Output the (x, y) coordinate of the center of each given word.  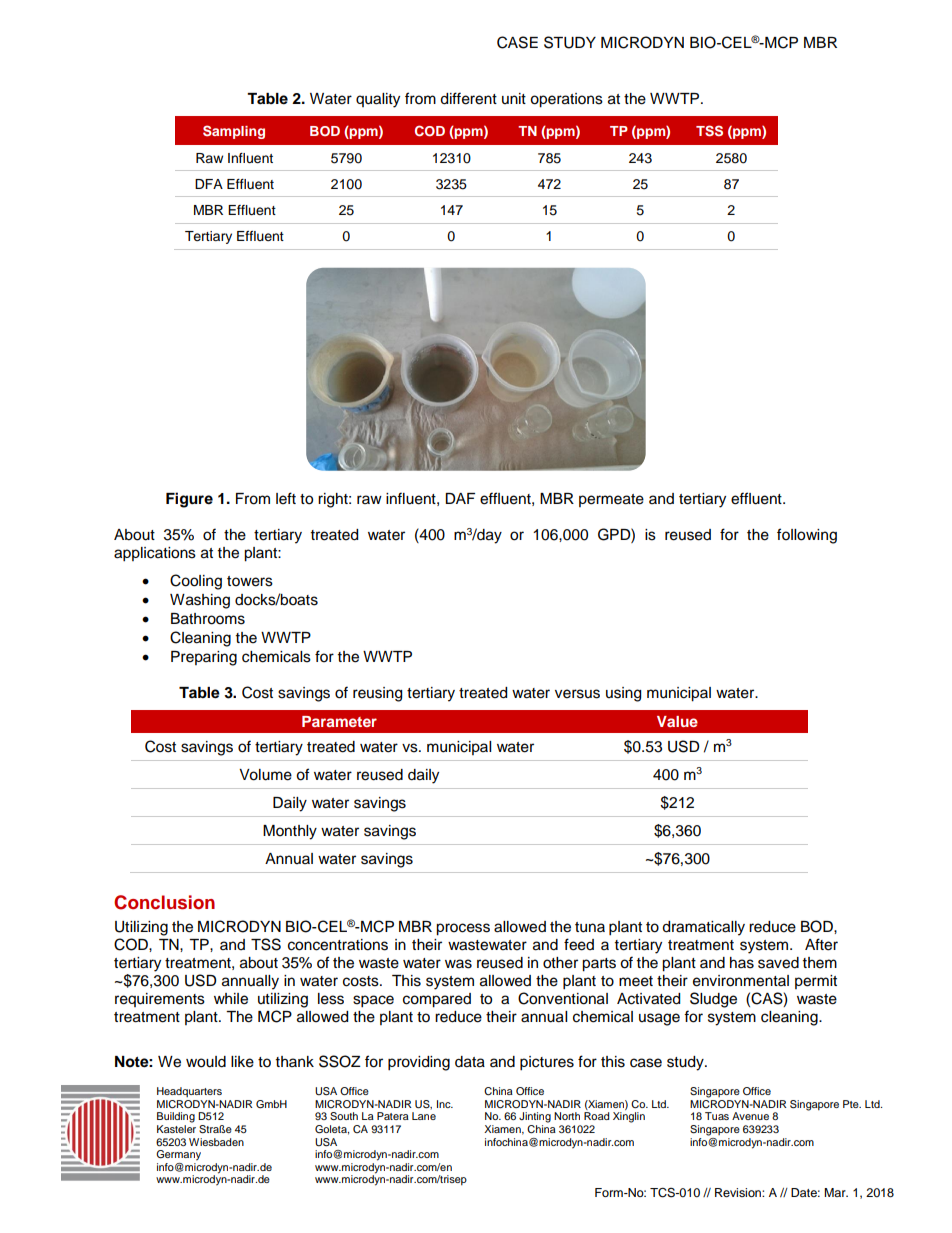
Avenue (750, 1116)
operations (566, 100)
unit (514, 98)
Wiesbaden (216, 1142)
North (567, 1116)
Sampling (234, 132)
